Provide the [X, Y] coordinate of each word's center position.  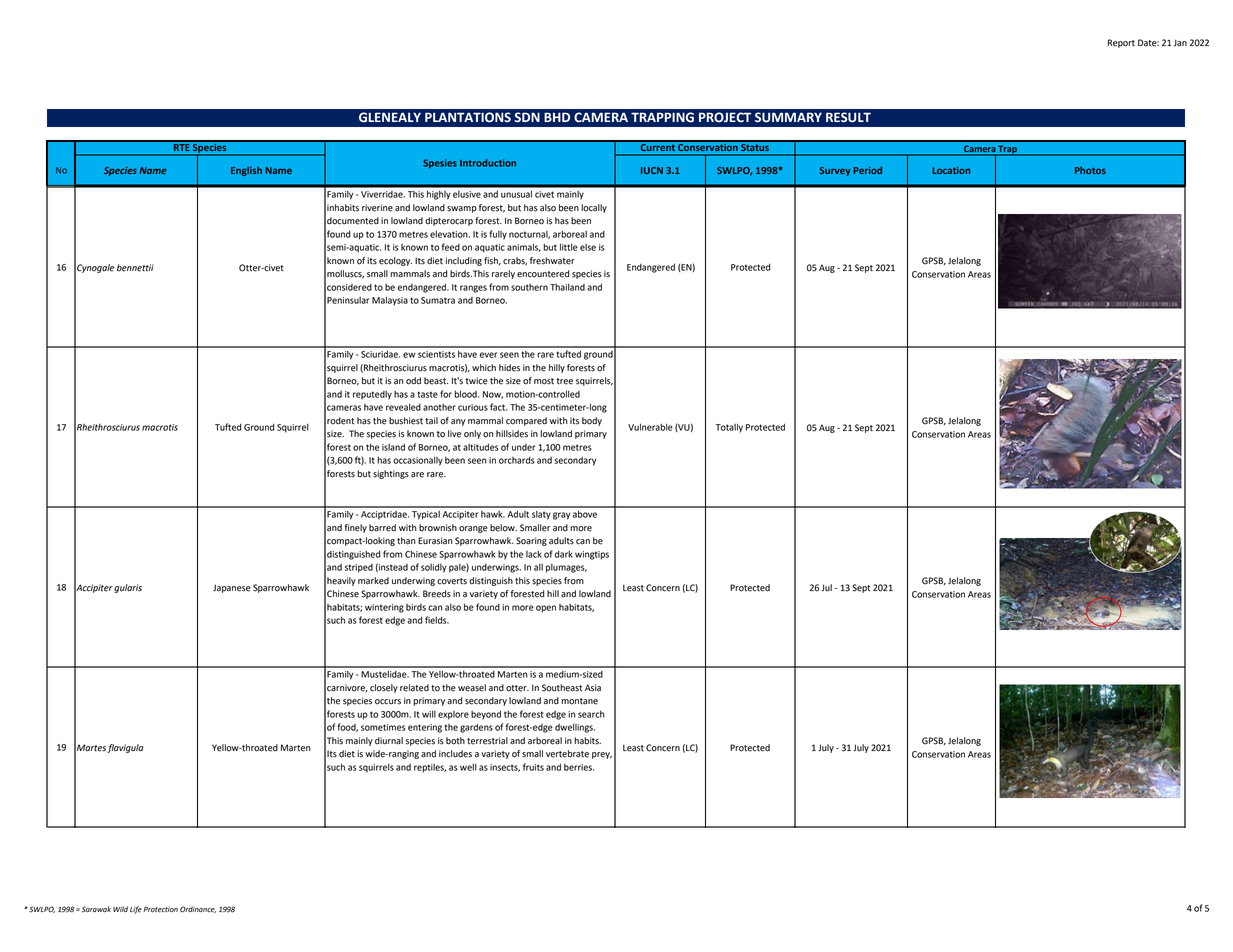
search [591, 714]
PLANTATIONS [468, 117]
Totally [729, 428]
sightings [391, 474]
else [588, 247]
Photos [1090, 170]
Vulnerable [650, 427]
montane [579, 701]
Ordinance [198, 909]
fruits [533, 767]
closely [384, 688]
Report [1121, 43]
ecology [395, 261]
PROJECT [725, 117]
